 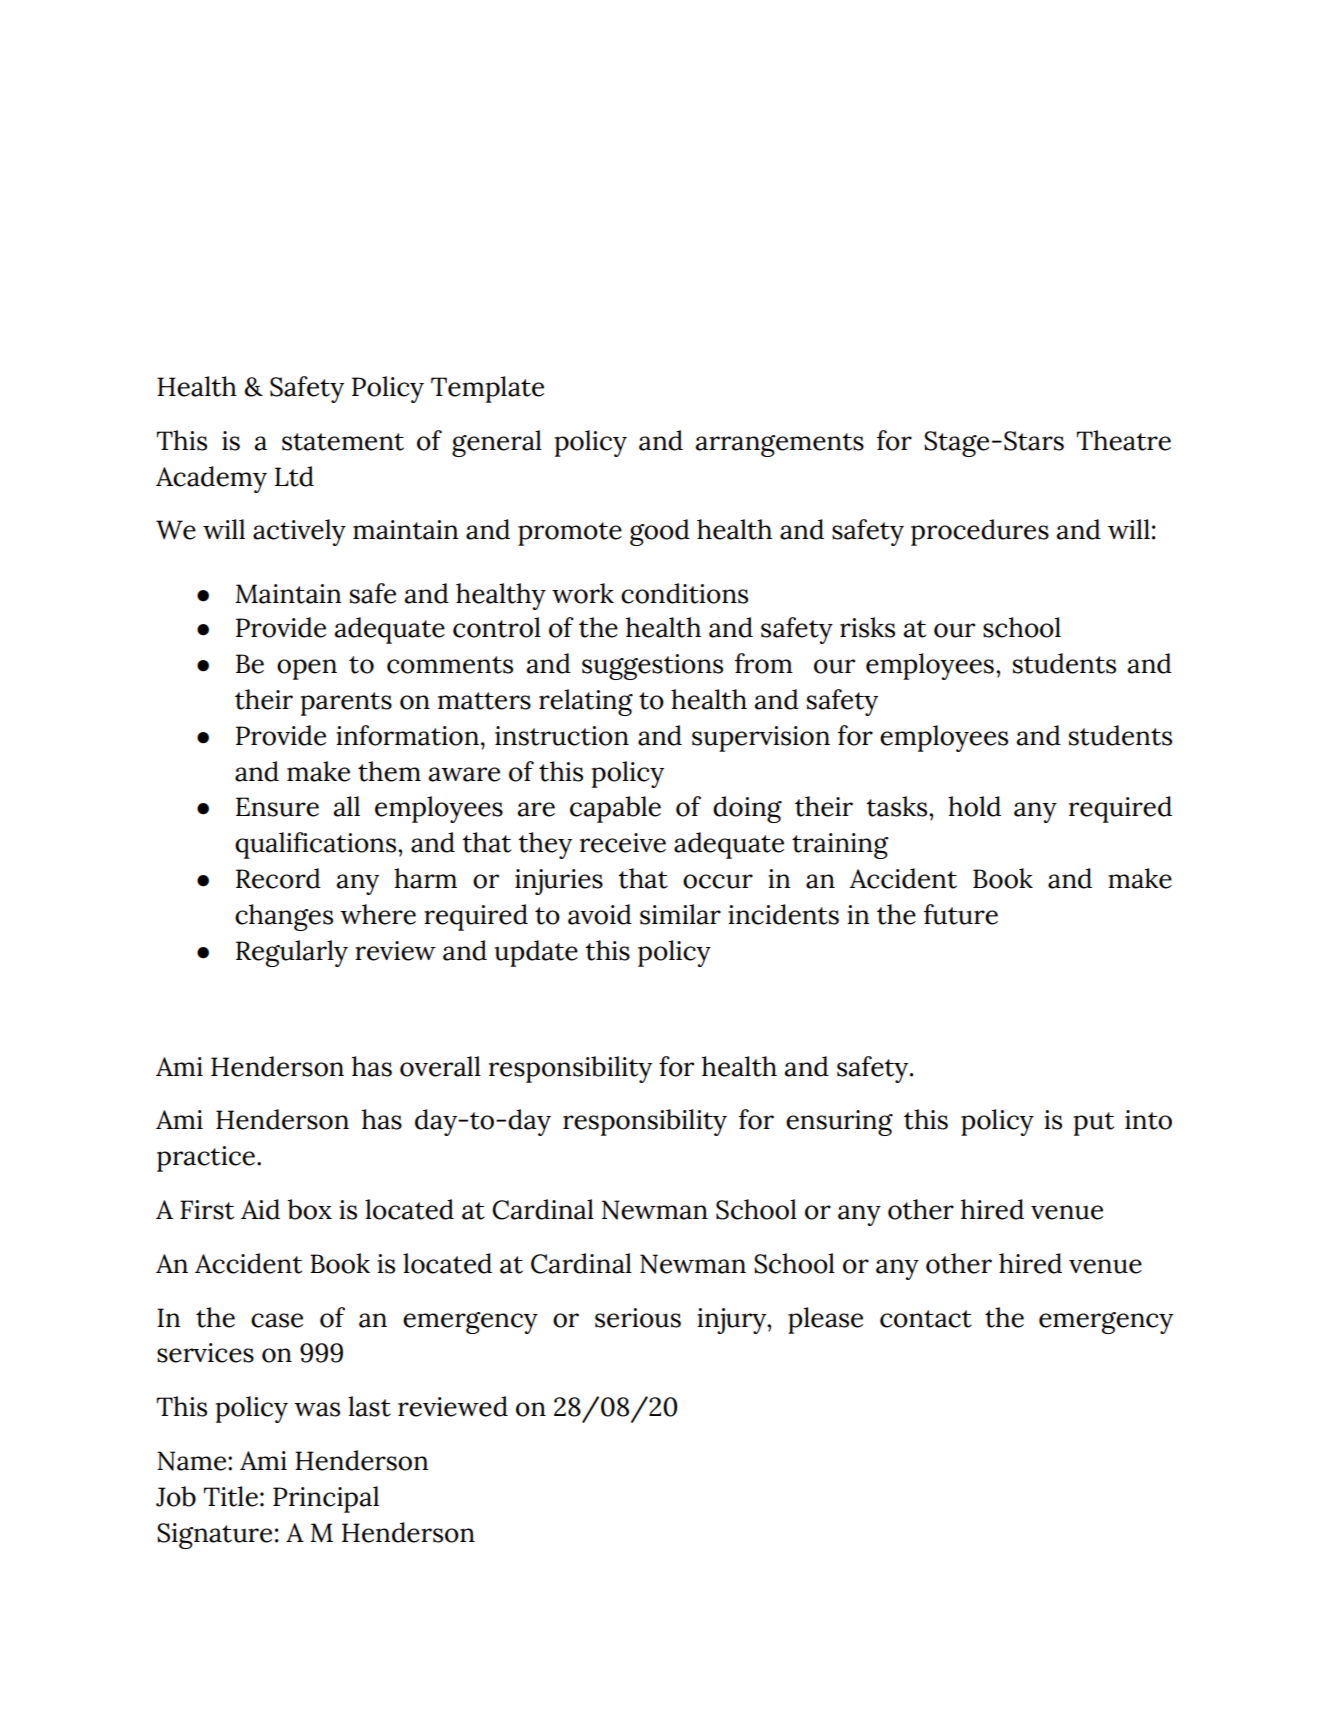 What do you see at coordinates (652, 667) in the screenshot?
I see `suggestions` at bounding box center [652, 667].
